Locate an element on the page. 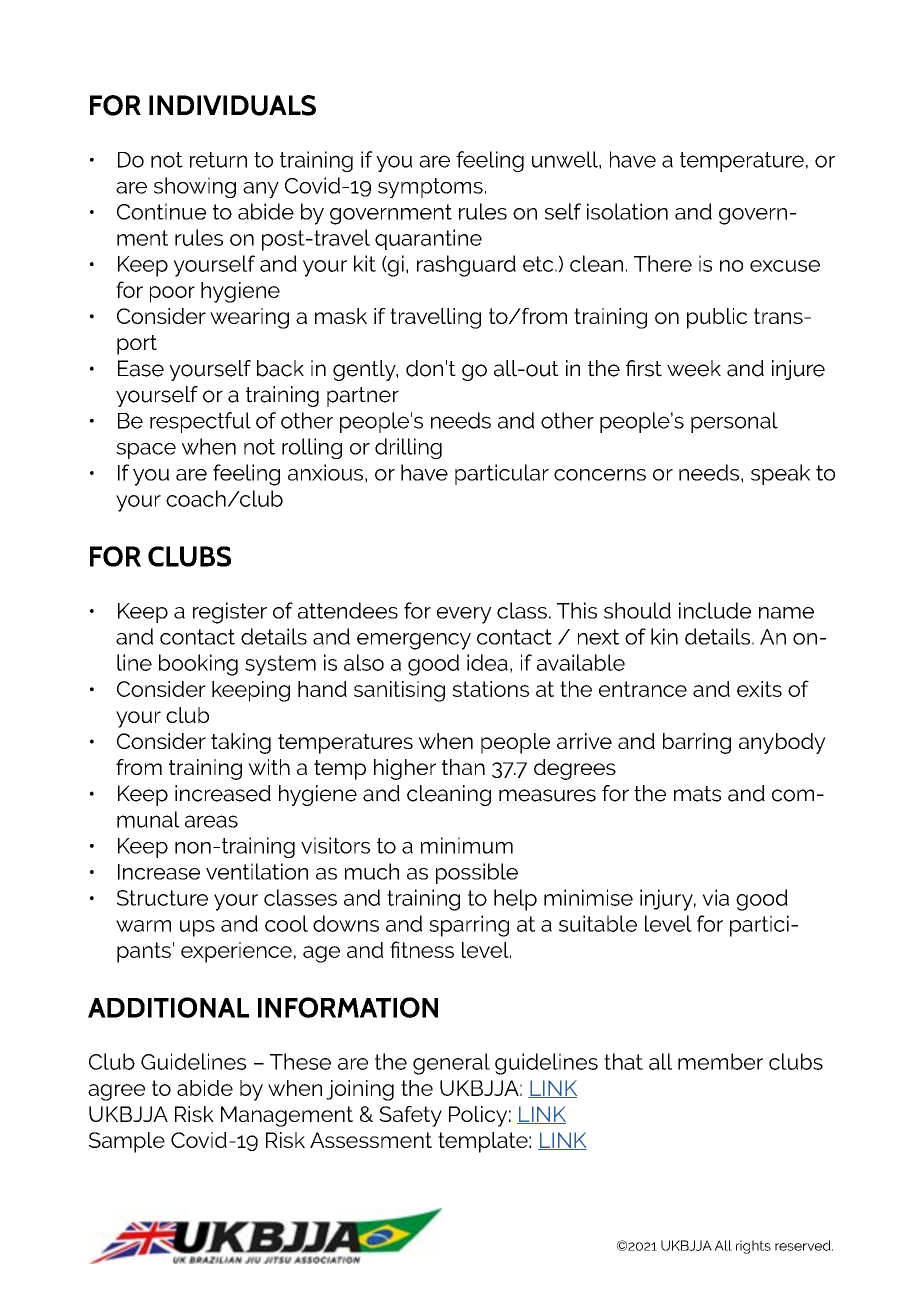 The image size is (924, 1308). Safety is located at coordinates (410, 1116).
